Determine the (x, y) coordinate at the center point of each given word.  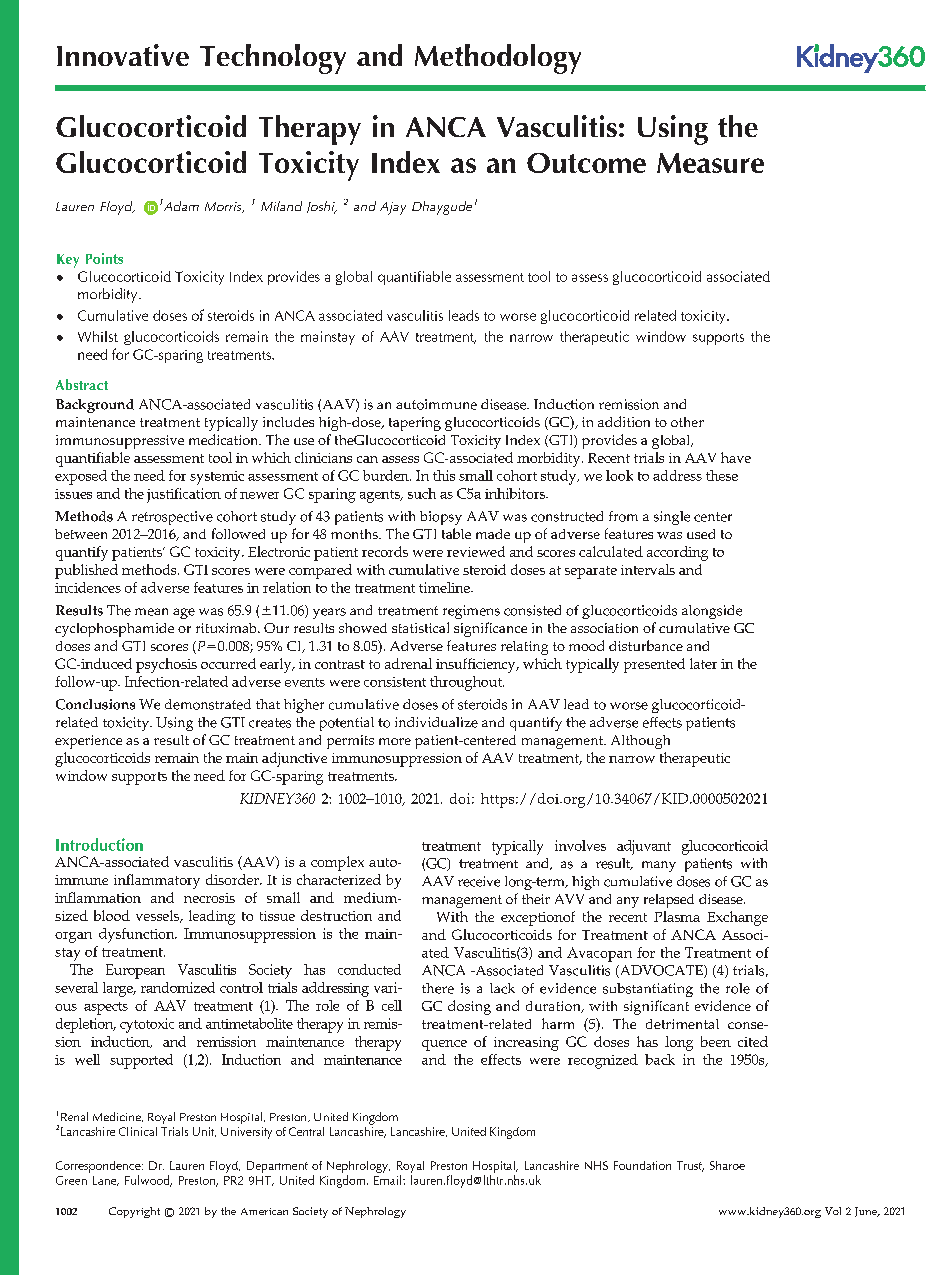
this (444, 475)
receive (479, 881)
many (659, 866)
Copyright (134, 1212)
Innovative (123, 55)
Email (389, 1180)
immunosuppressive (120, 442)
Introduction (99, 844)
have (736, 457)
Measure (710, 163)
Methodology (498, 59)
